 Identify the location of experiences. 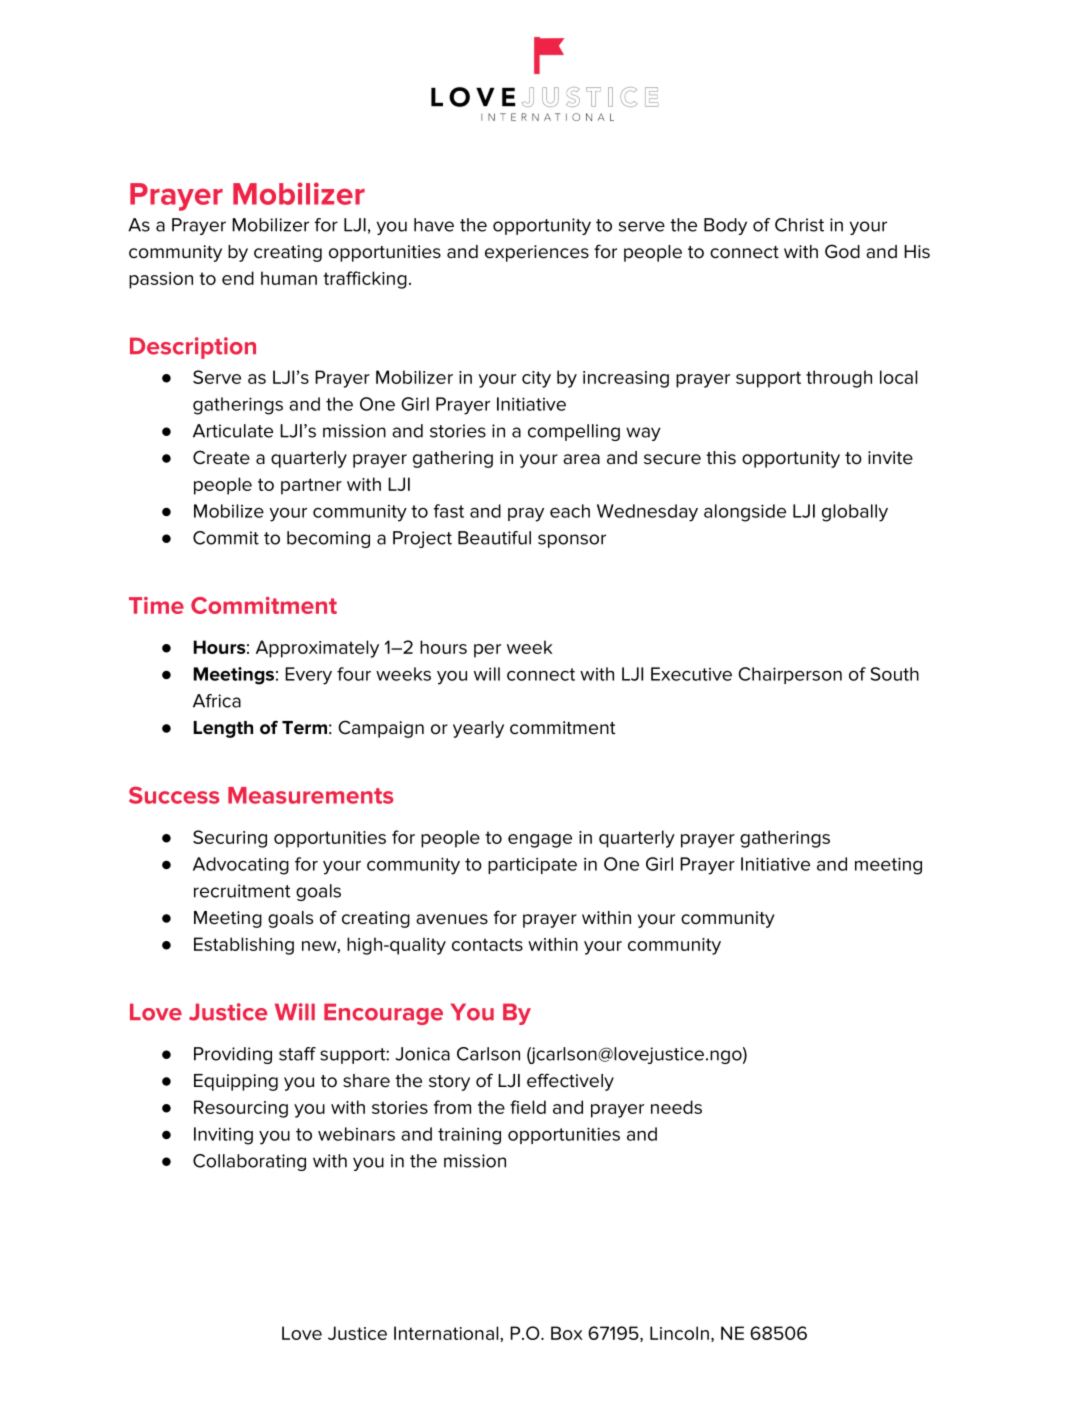
(537, 253).
